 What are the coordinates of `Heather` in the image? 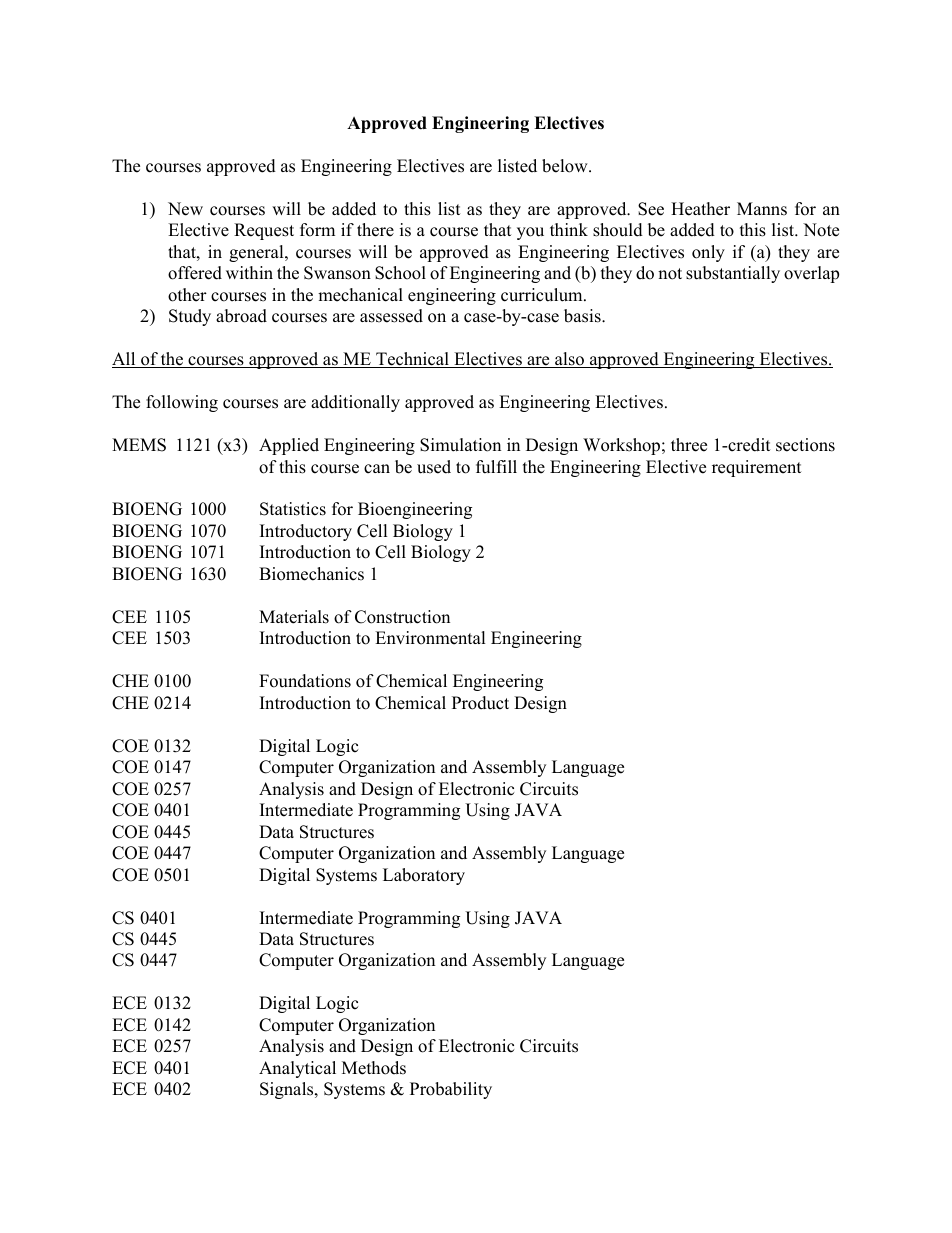 It's located at (700, 209).
